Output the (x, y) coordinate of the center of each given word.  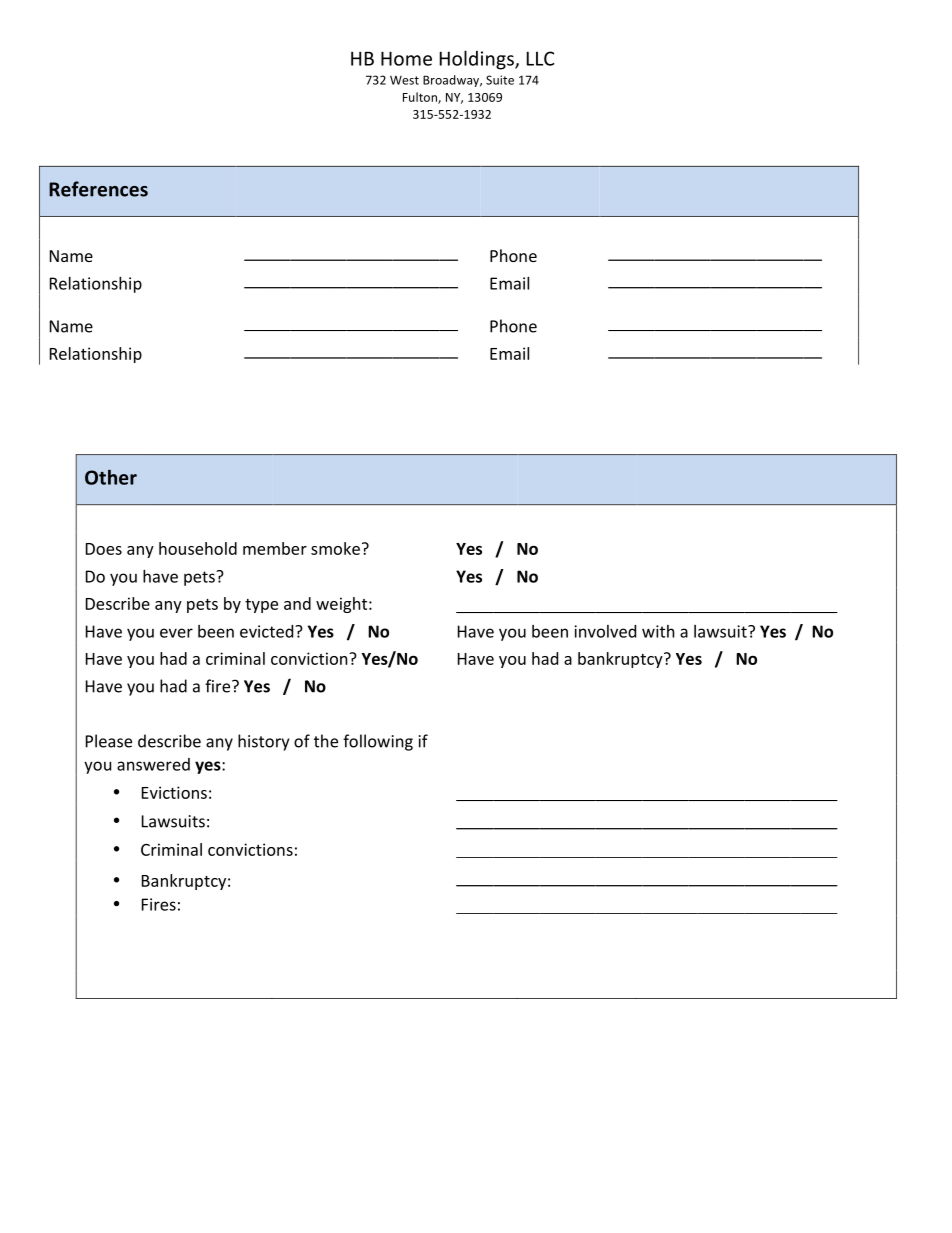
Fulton (421, 98)
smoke (335, 548)
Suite (500, 80)
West (404, 80)
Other (111, 477)
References (98, 189)
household (198, 548)
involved (605, 631)
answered (153, 764)
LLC (540, 58)
